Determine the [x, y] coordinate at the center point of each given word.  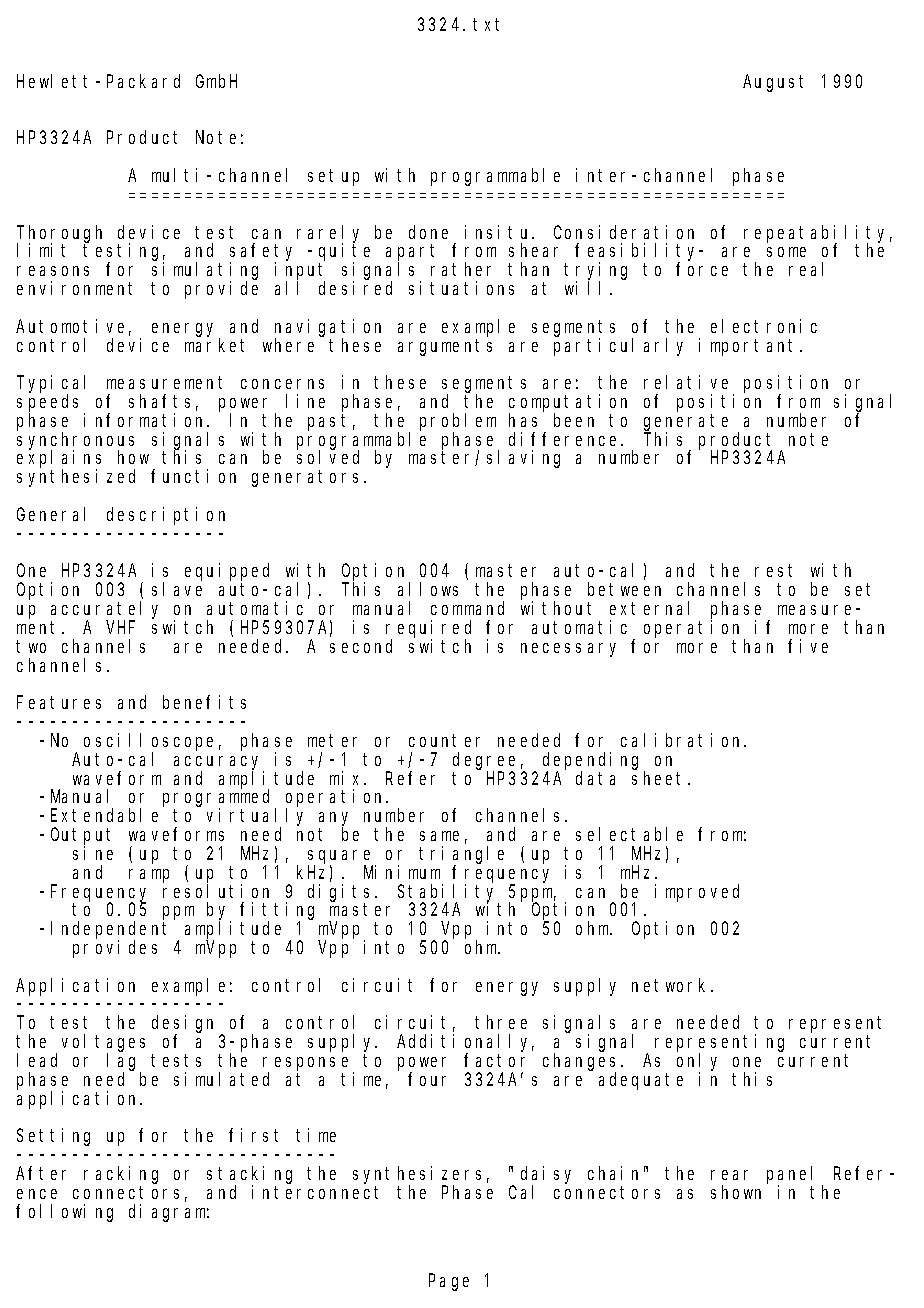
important [750, 347]
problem [458, 423]
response [308, 1065]
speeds [51, 404]
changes [582, 1063]
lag [124, 1063]
